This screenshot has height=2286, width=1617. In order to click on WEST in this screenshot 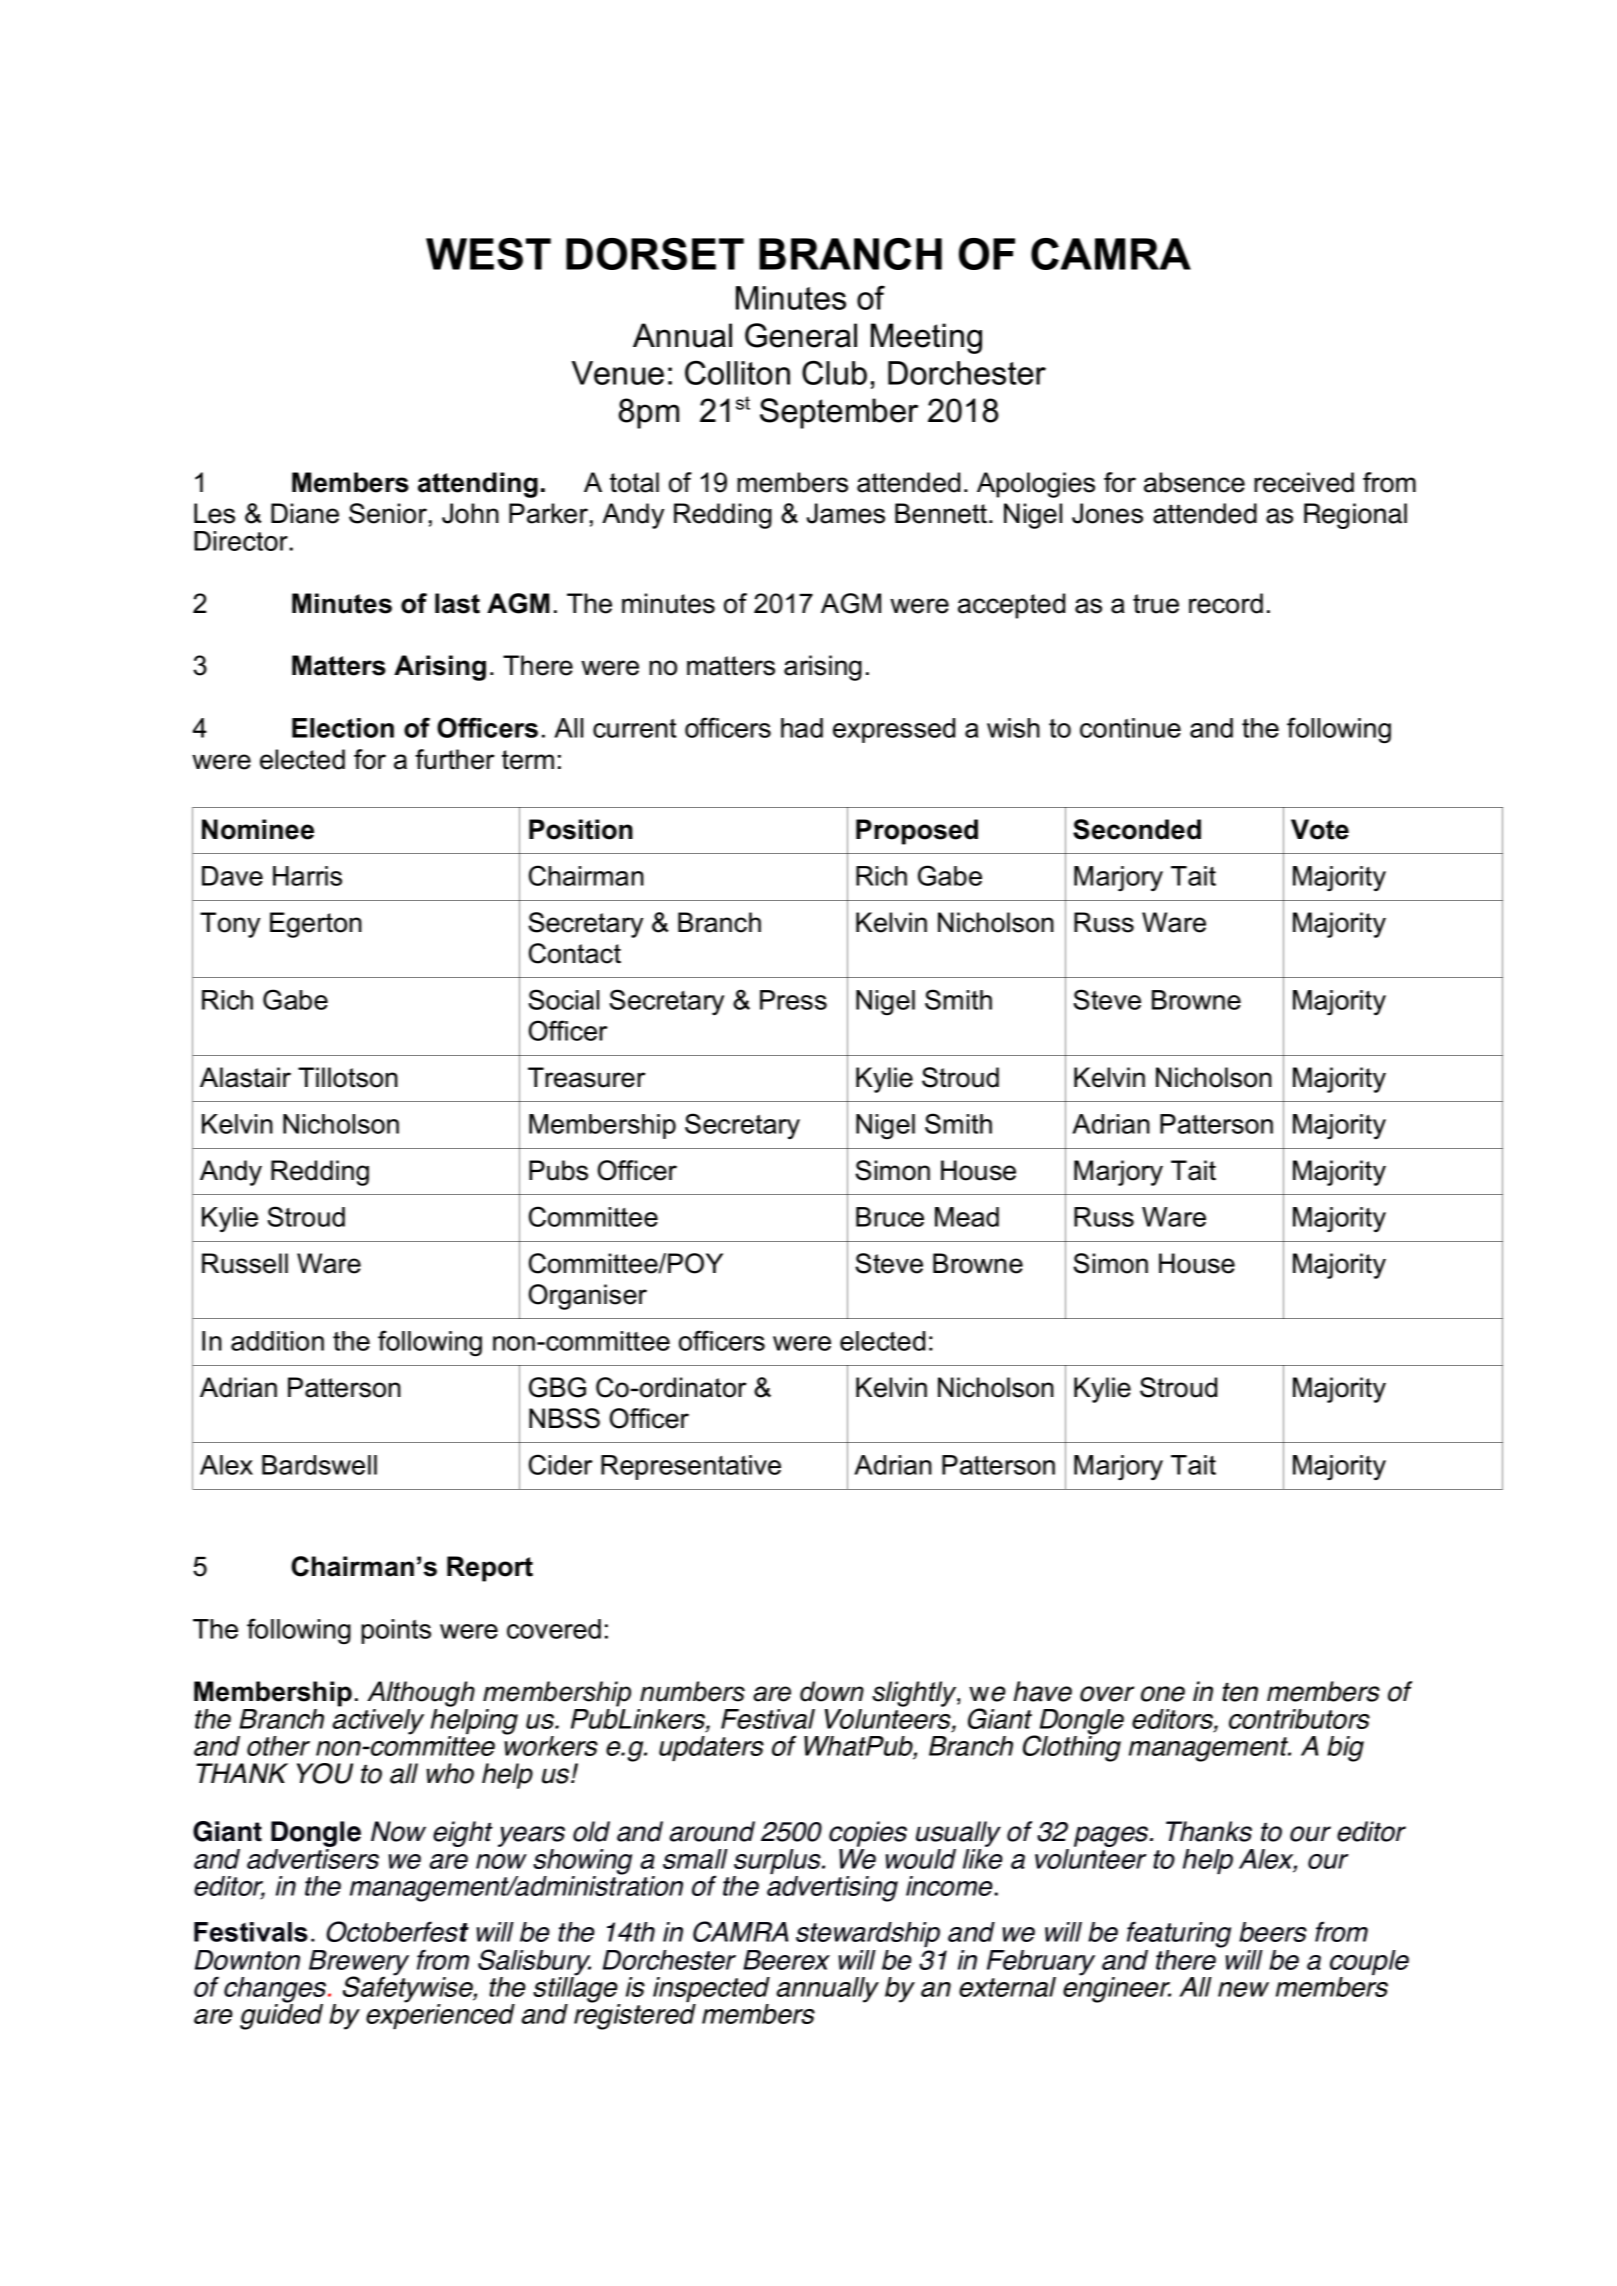, I will do `click(488, 254)`.
